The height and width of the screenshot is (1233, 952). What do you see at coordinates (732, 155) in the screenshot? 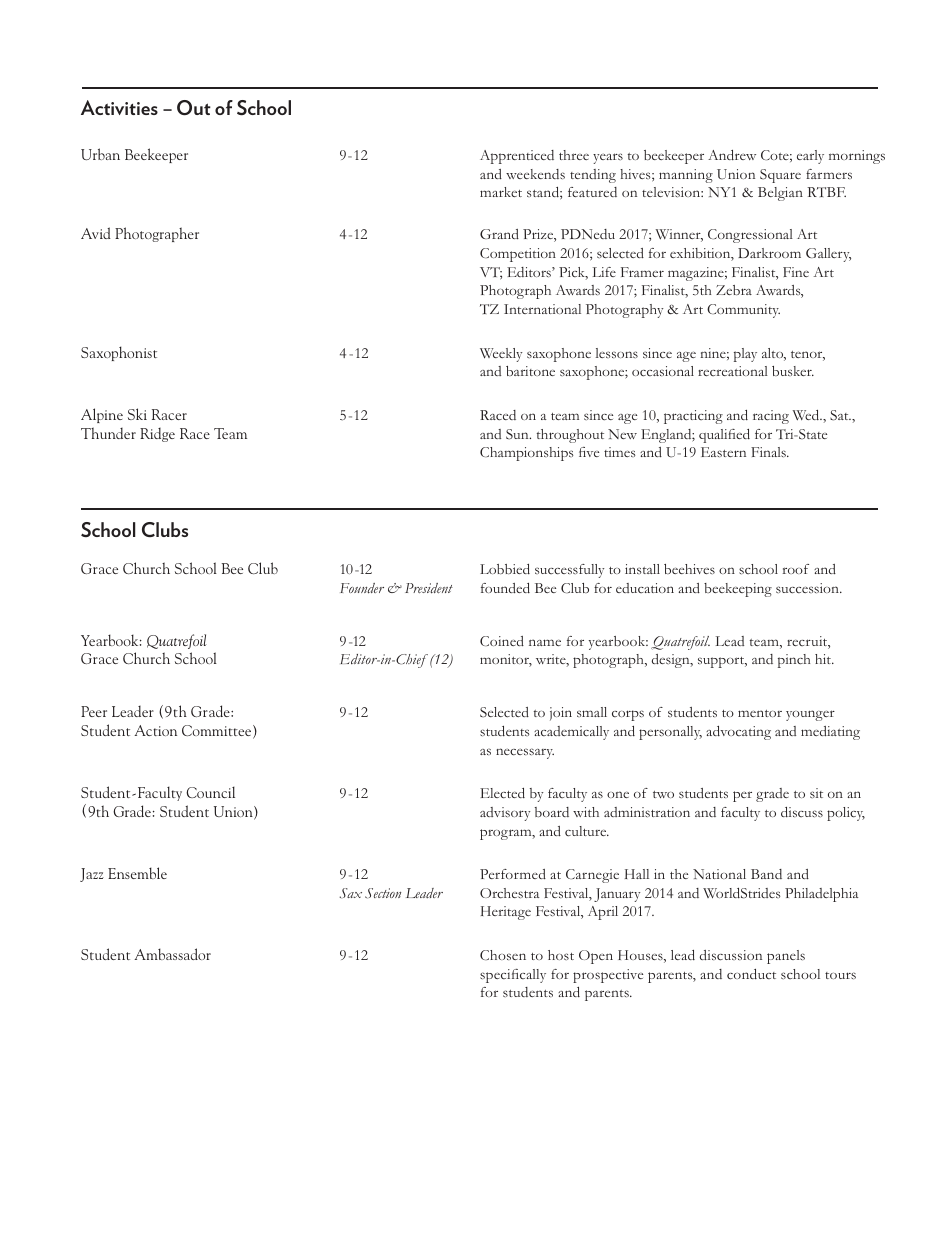
I see `Andrew` at bounding box center [732, 155].
